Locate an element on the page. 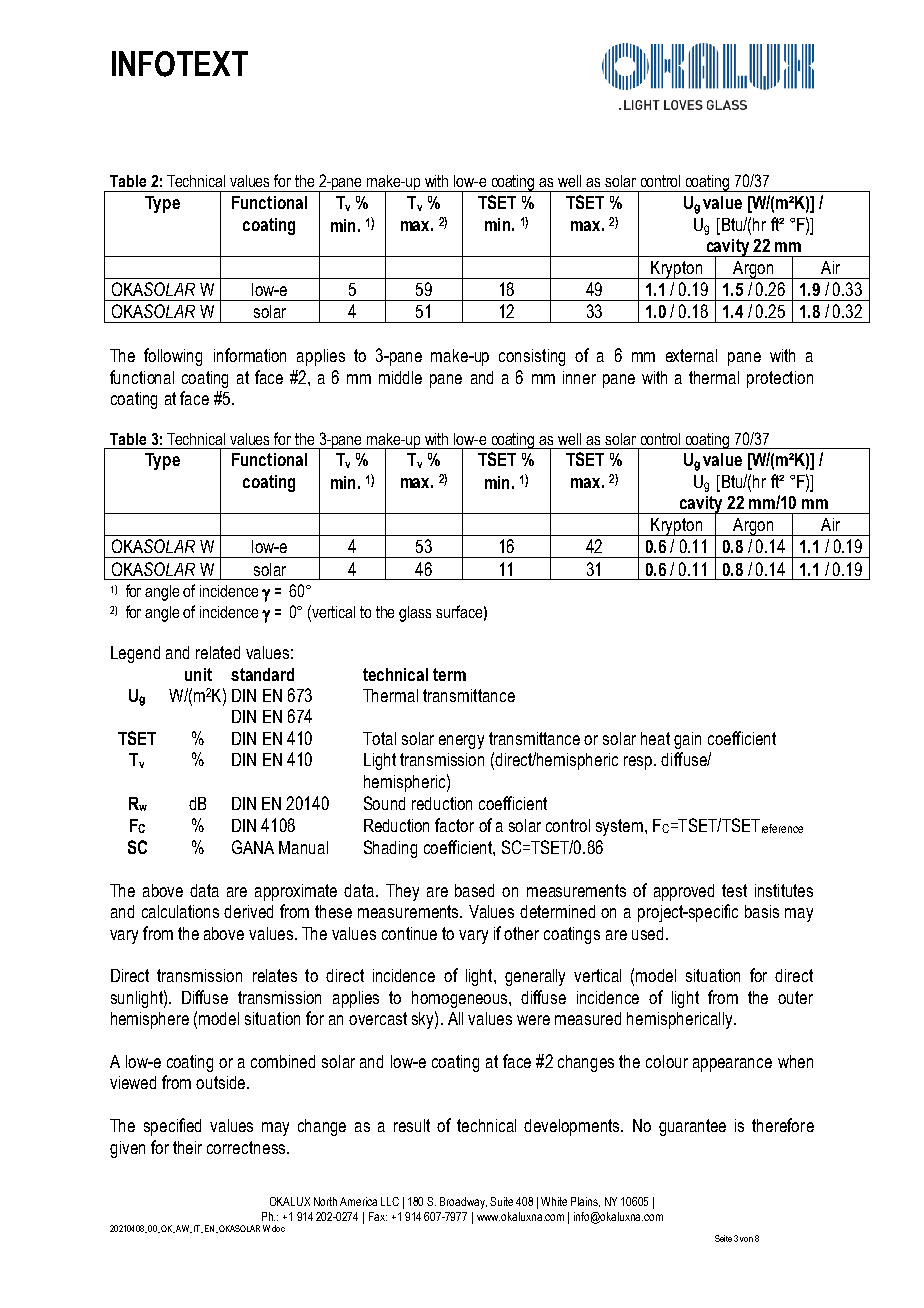 The height and width of the document is (1308, 924). middle is located at coordinates (400, 377).
